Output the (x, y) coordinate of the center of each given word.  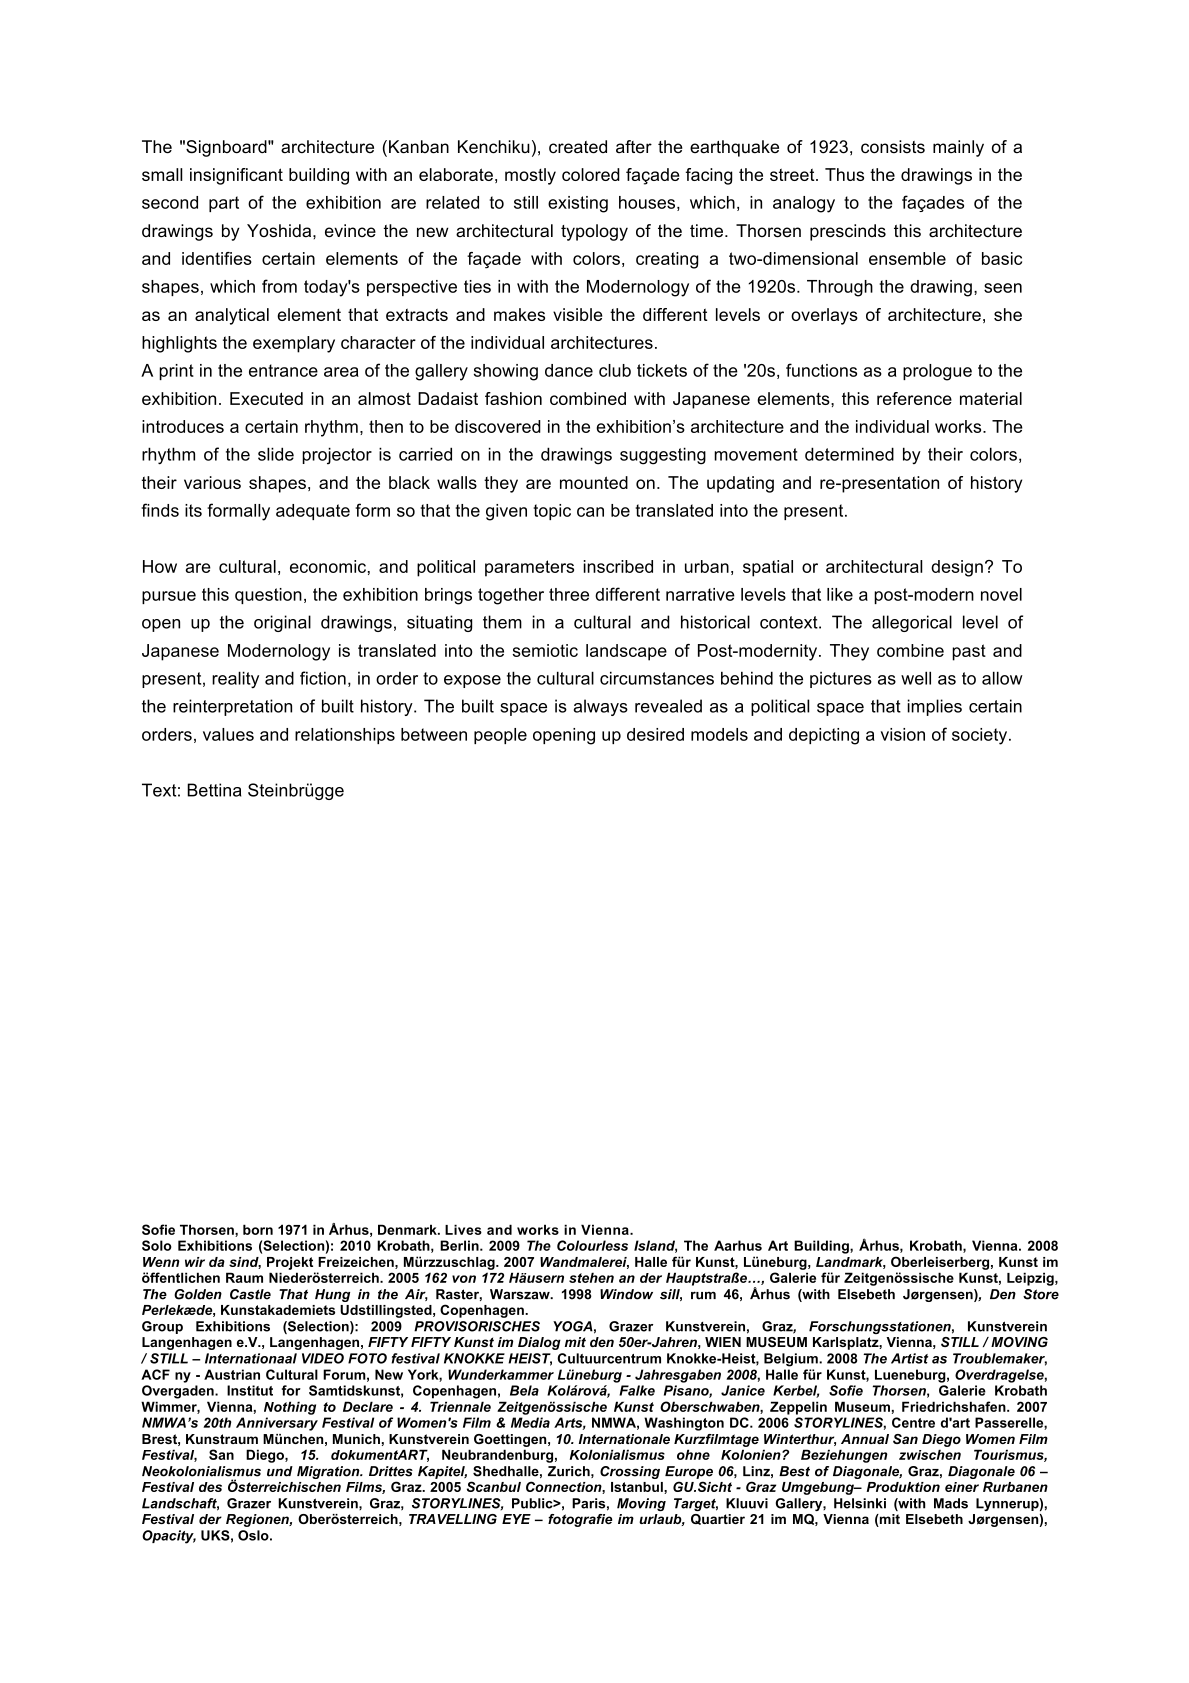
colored (591, 174)
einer (962, 1487)
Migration (329, 1472)
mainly (958, 148)
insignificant (236, 176)
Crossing (630, 1472)
